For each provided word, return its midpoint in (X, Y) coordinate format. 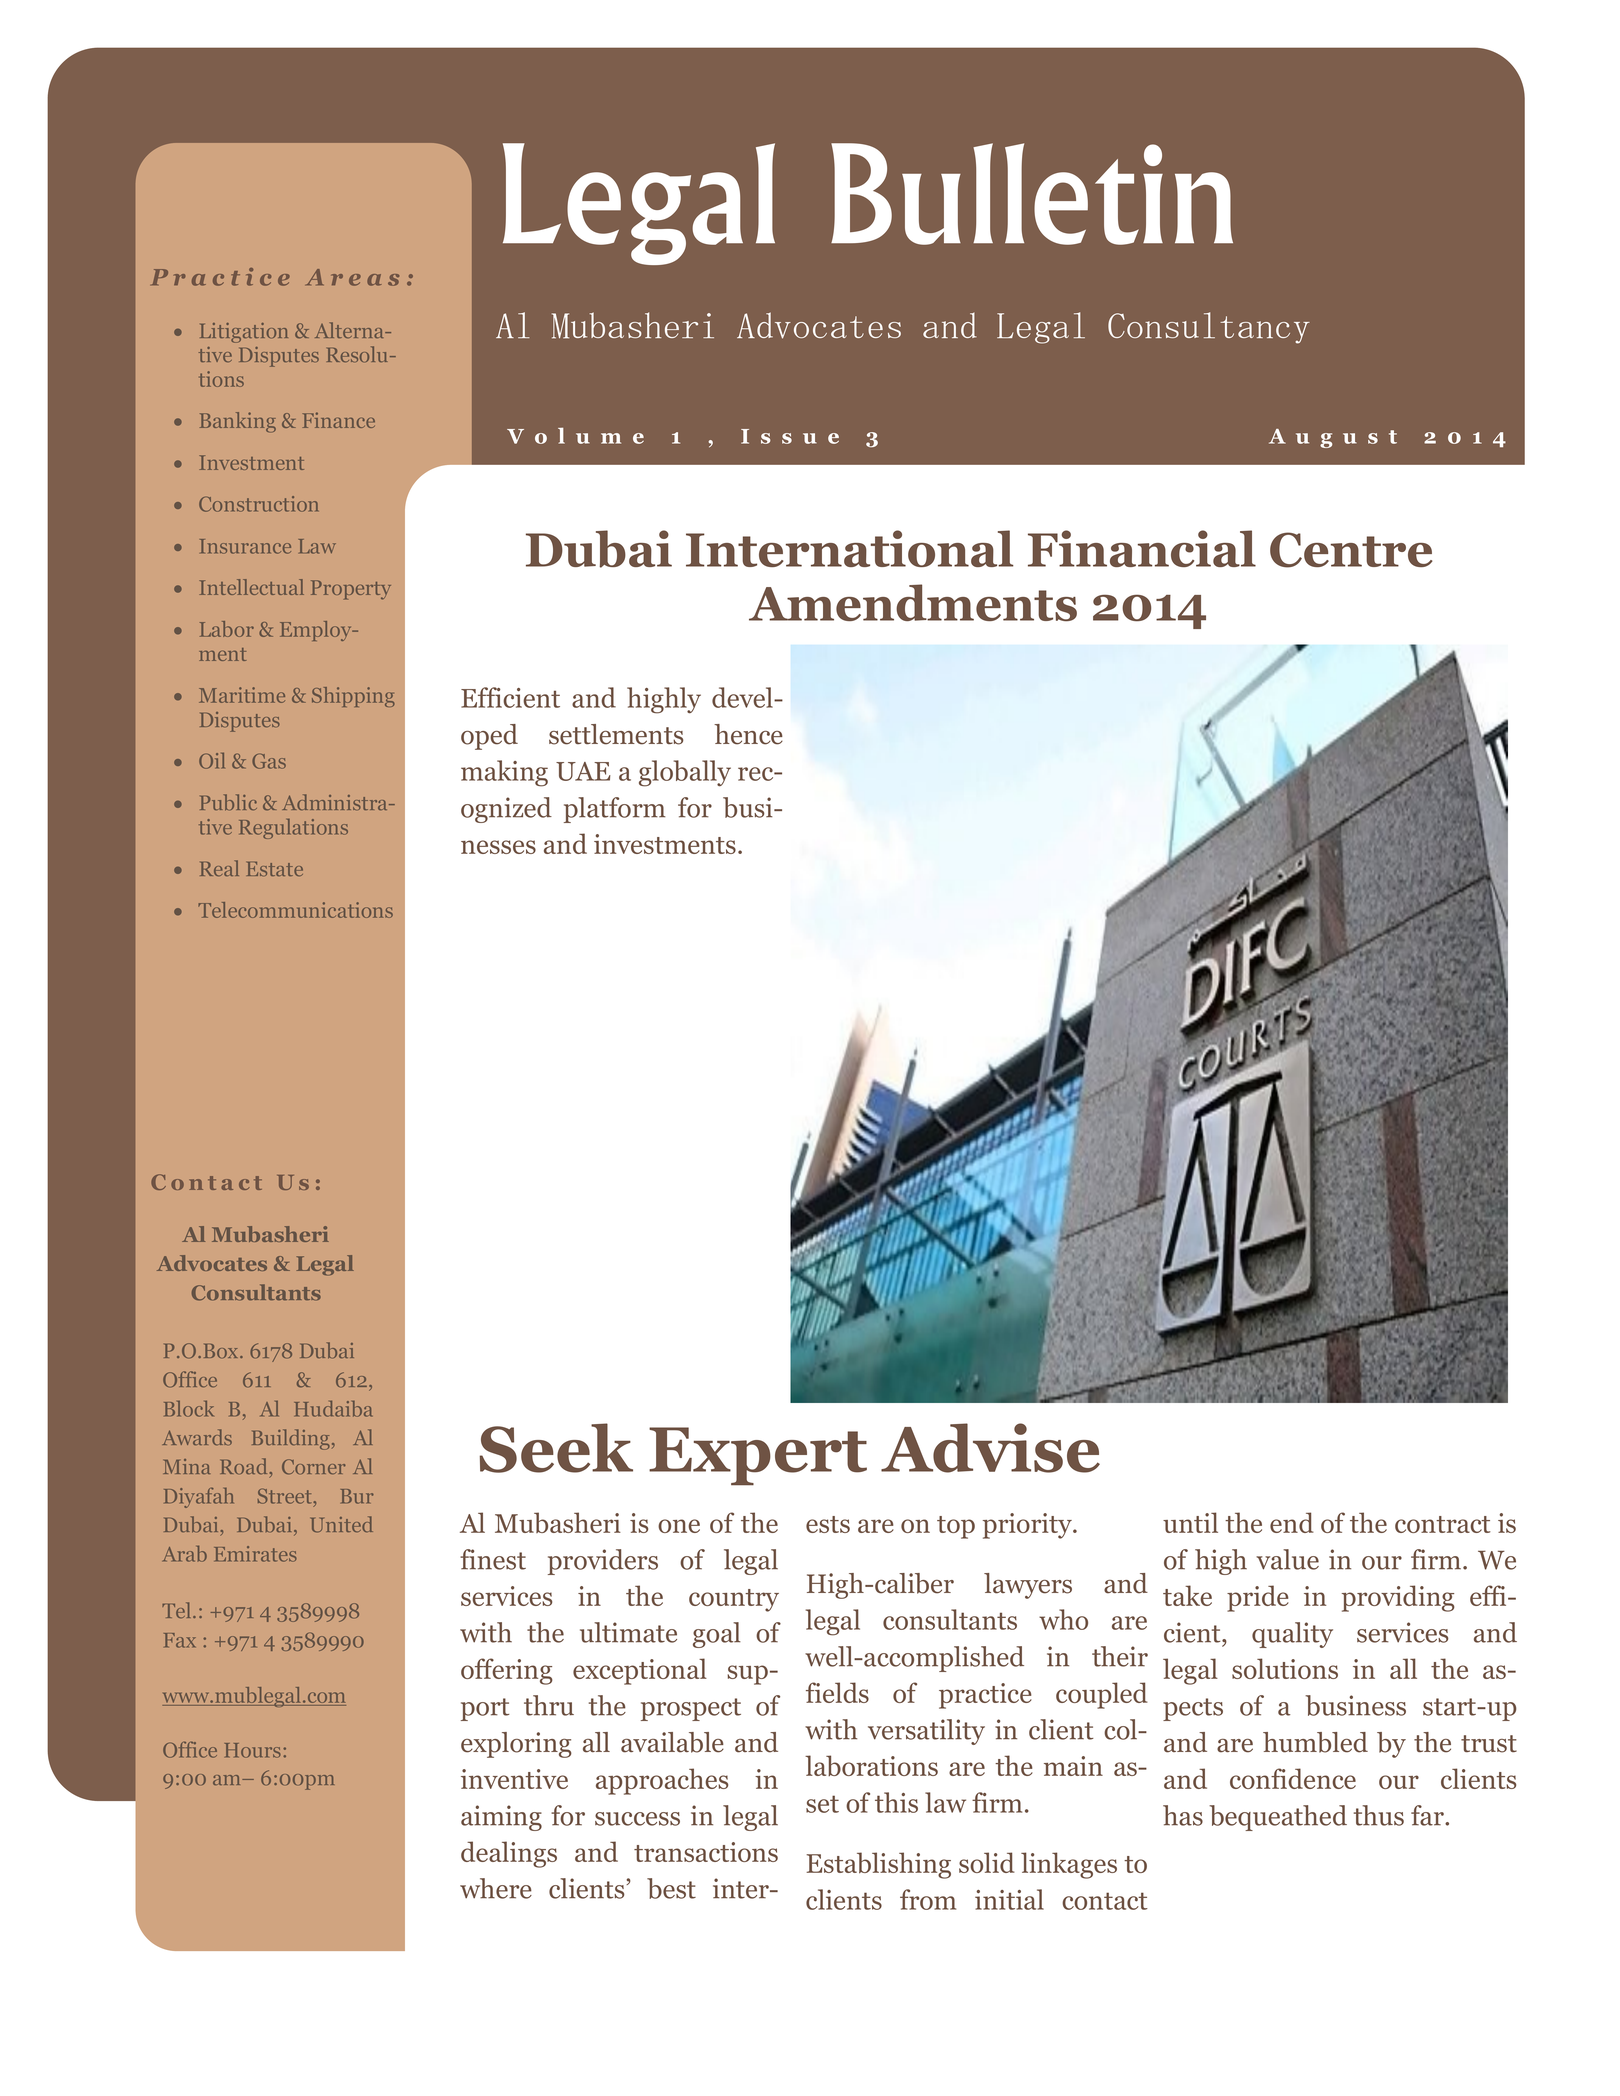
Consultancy (1209, 328)
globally (685, 773)
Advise (990, 1448)
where (496, 1888)
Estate (275, 869)
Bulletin (1032, 194)
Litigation (244, 333)
